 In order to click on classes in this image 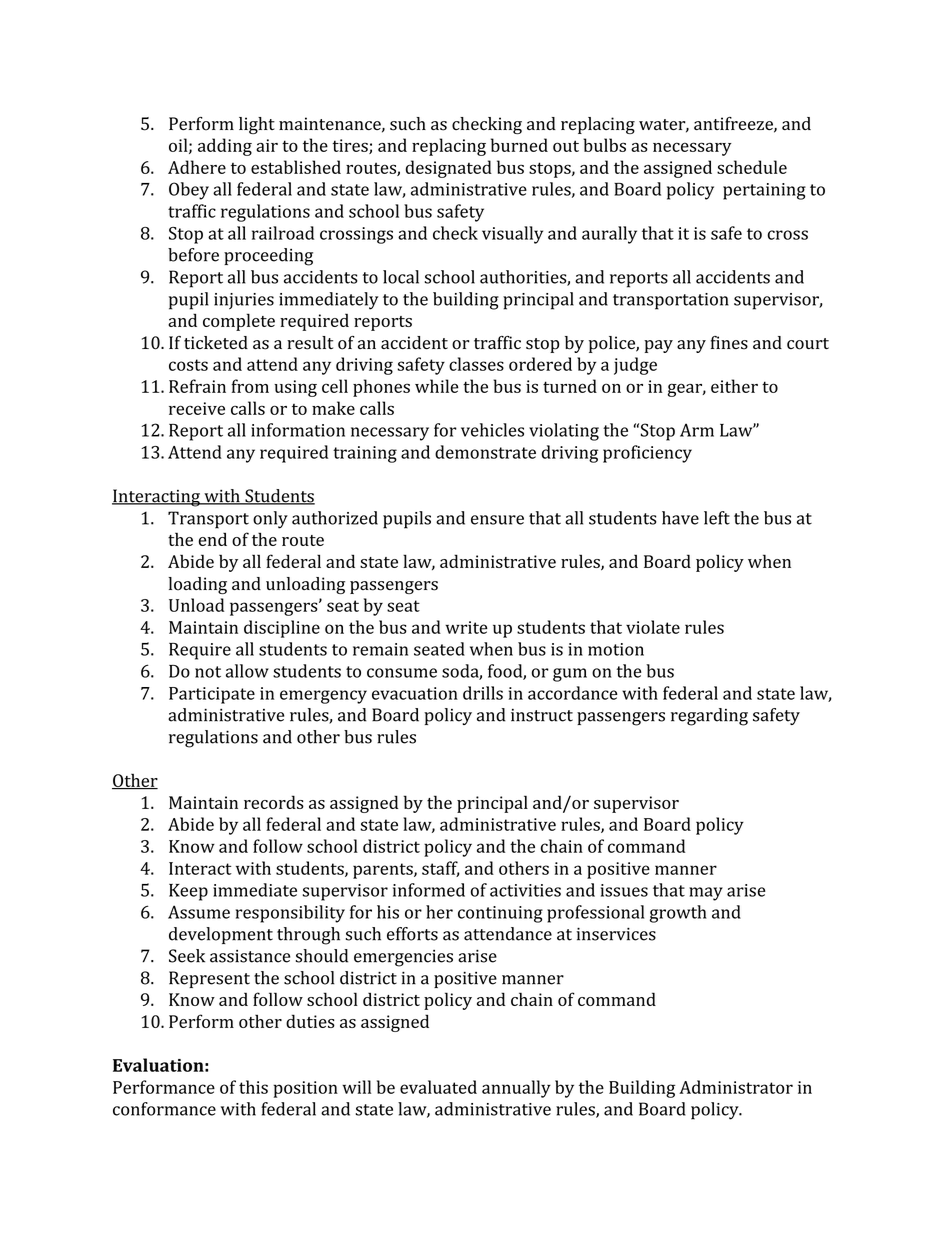, I will do `click(476, 364)`.
